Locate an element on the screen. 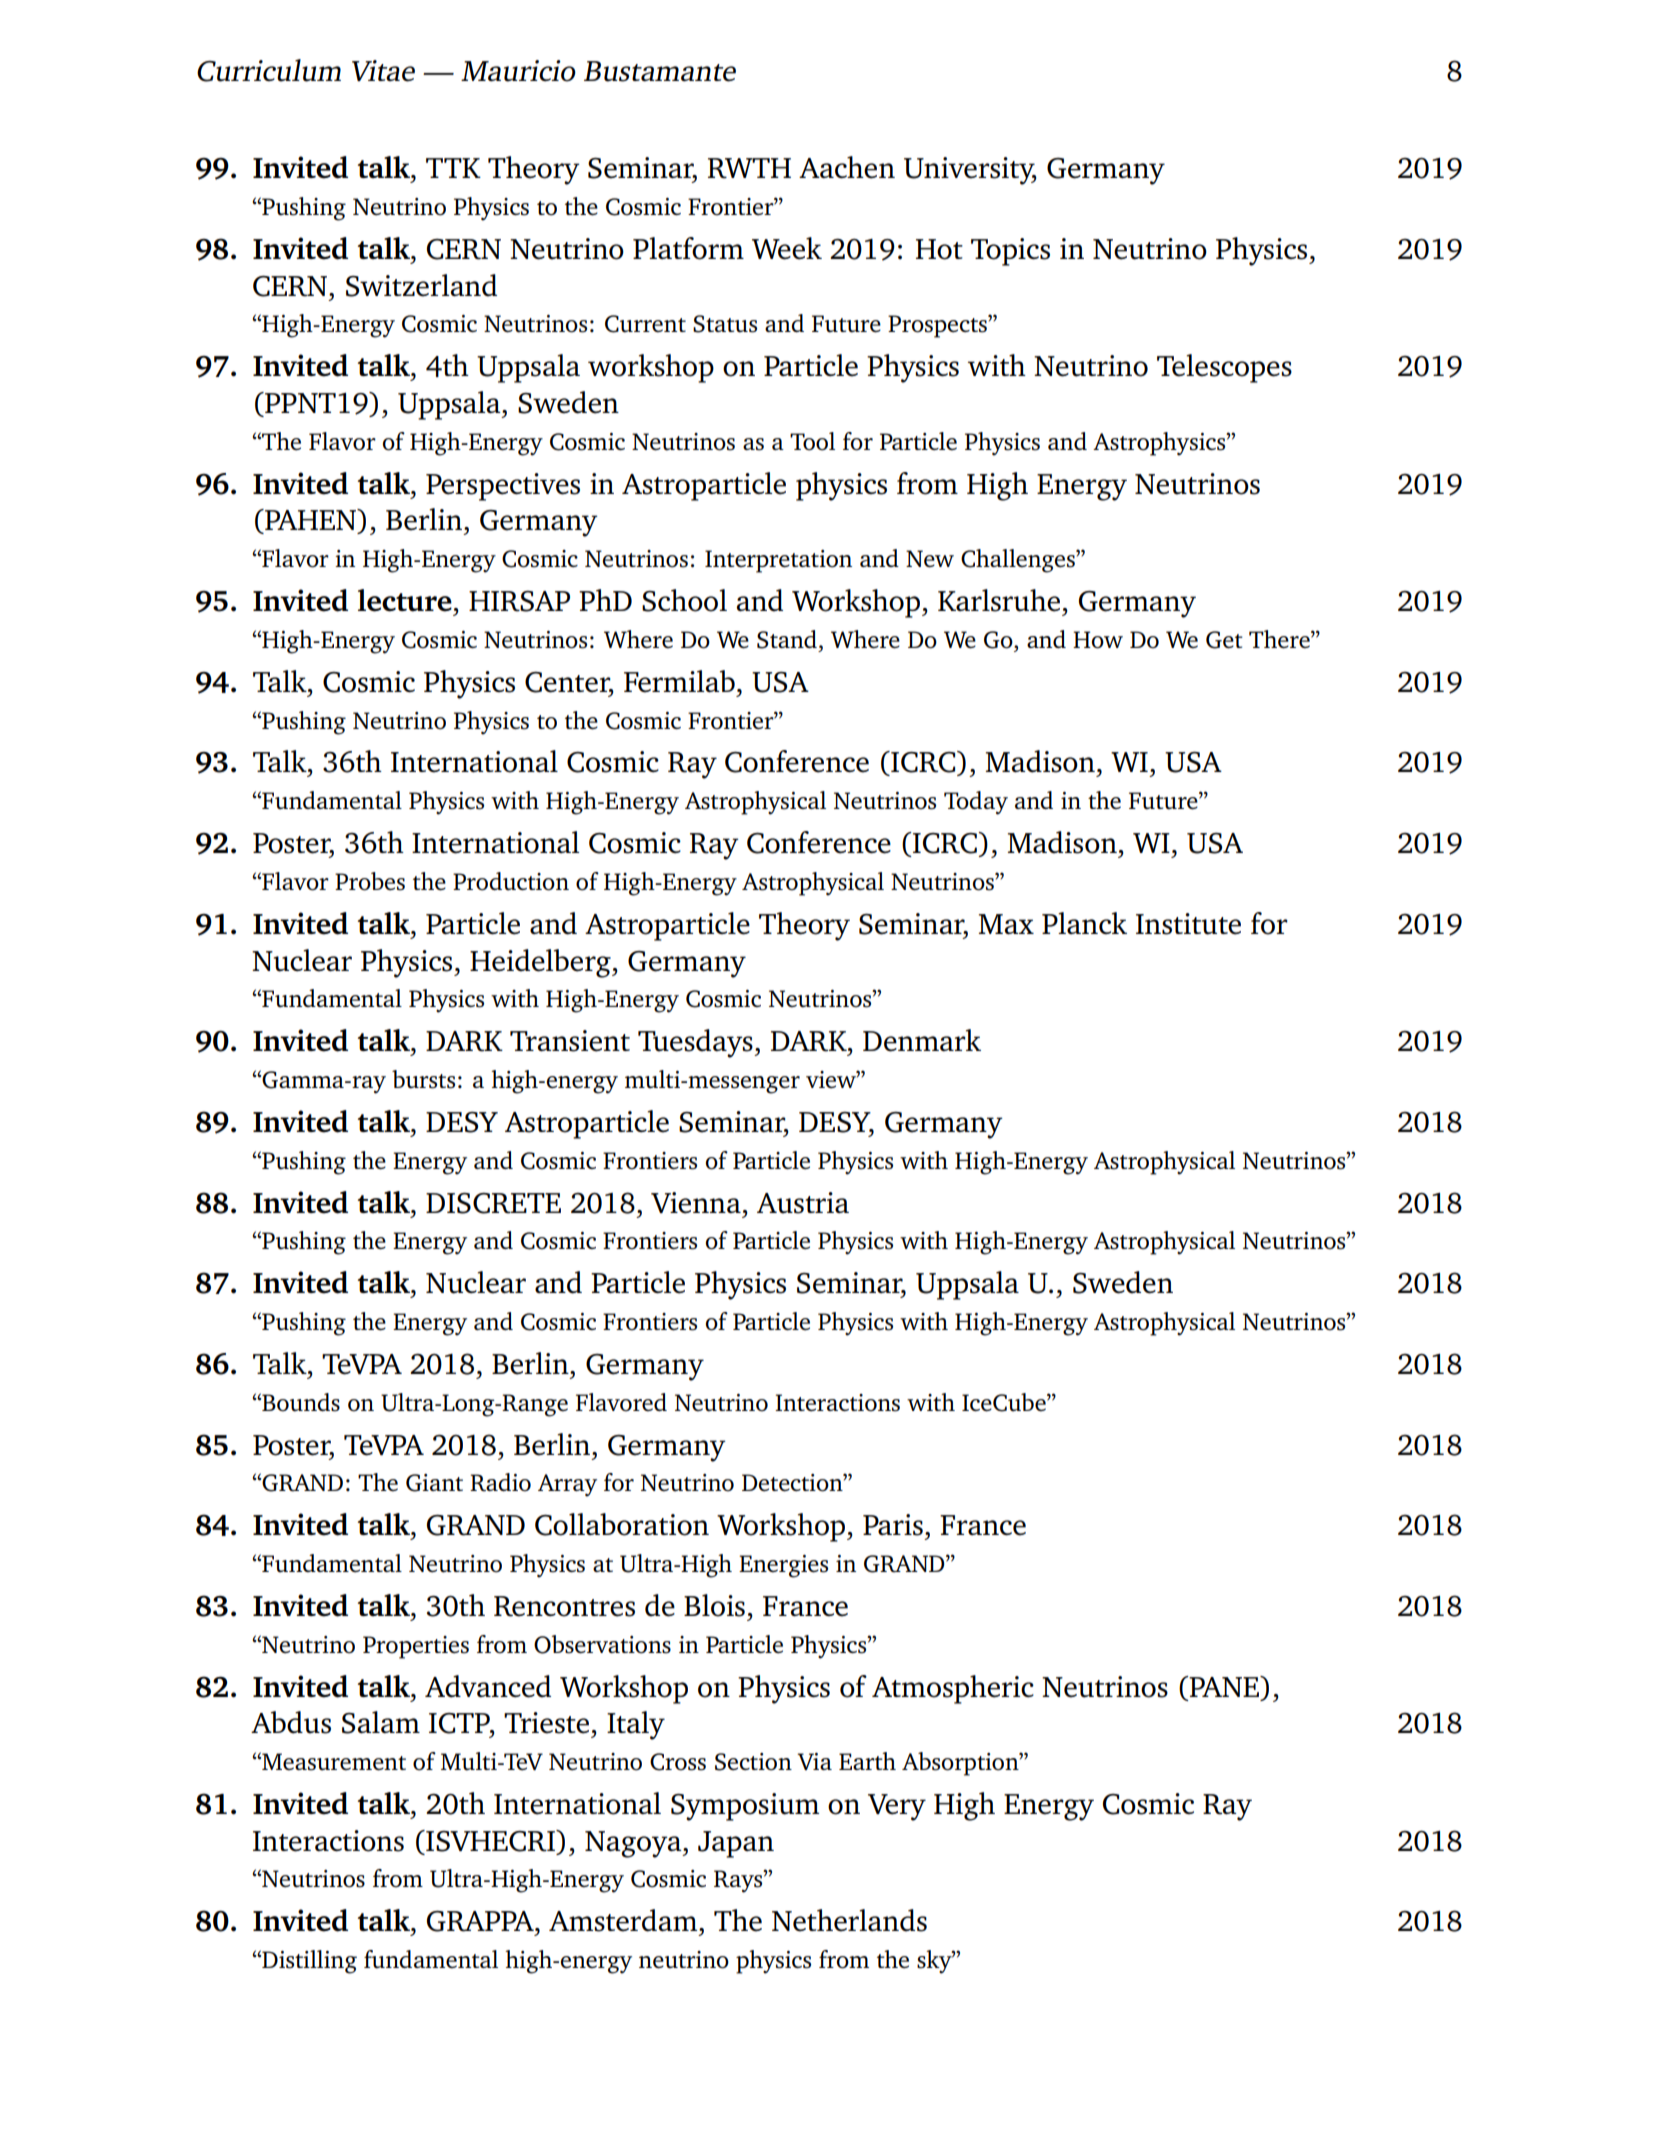 Image resolution: width=1658 pixels, height=2146 pixels. How is located at coordinates (1098, 640).
